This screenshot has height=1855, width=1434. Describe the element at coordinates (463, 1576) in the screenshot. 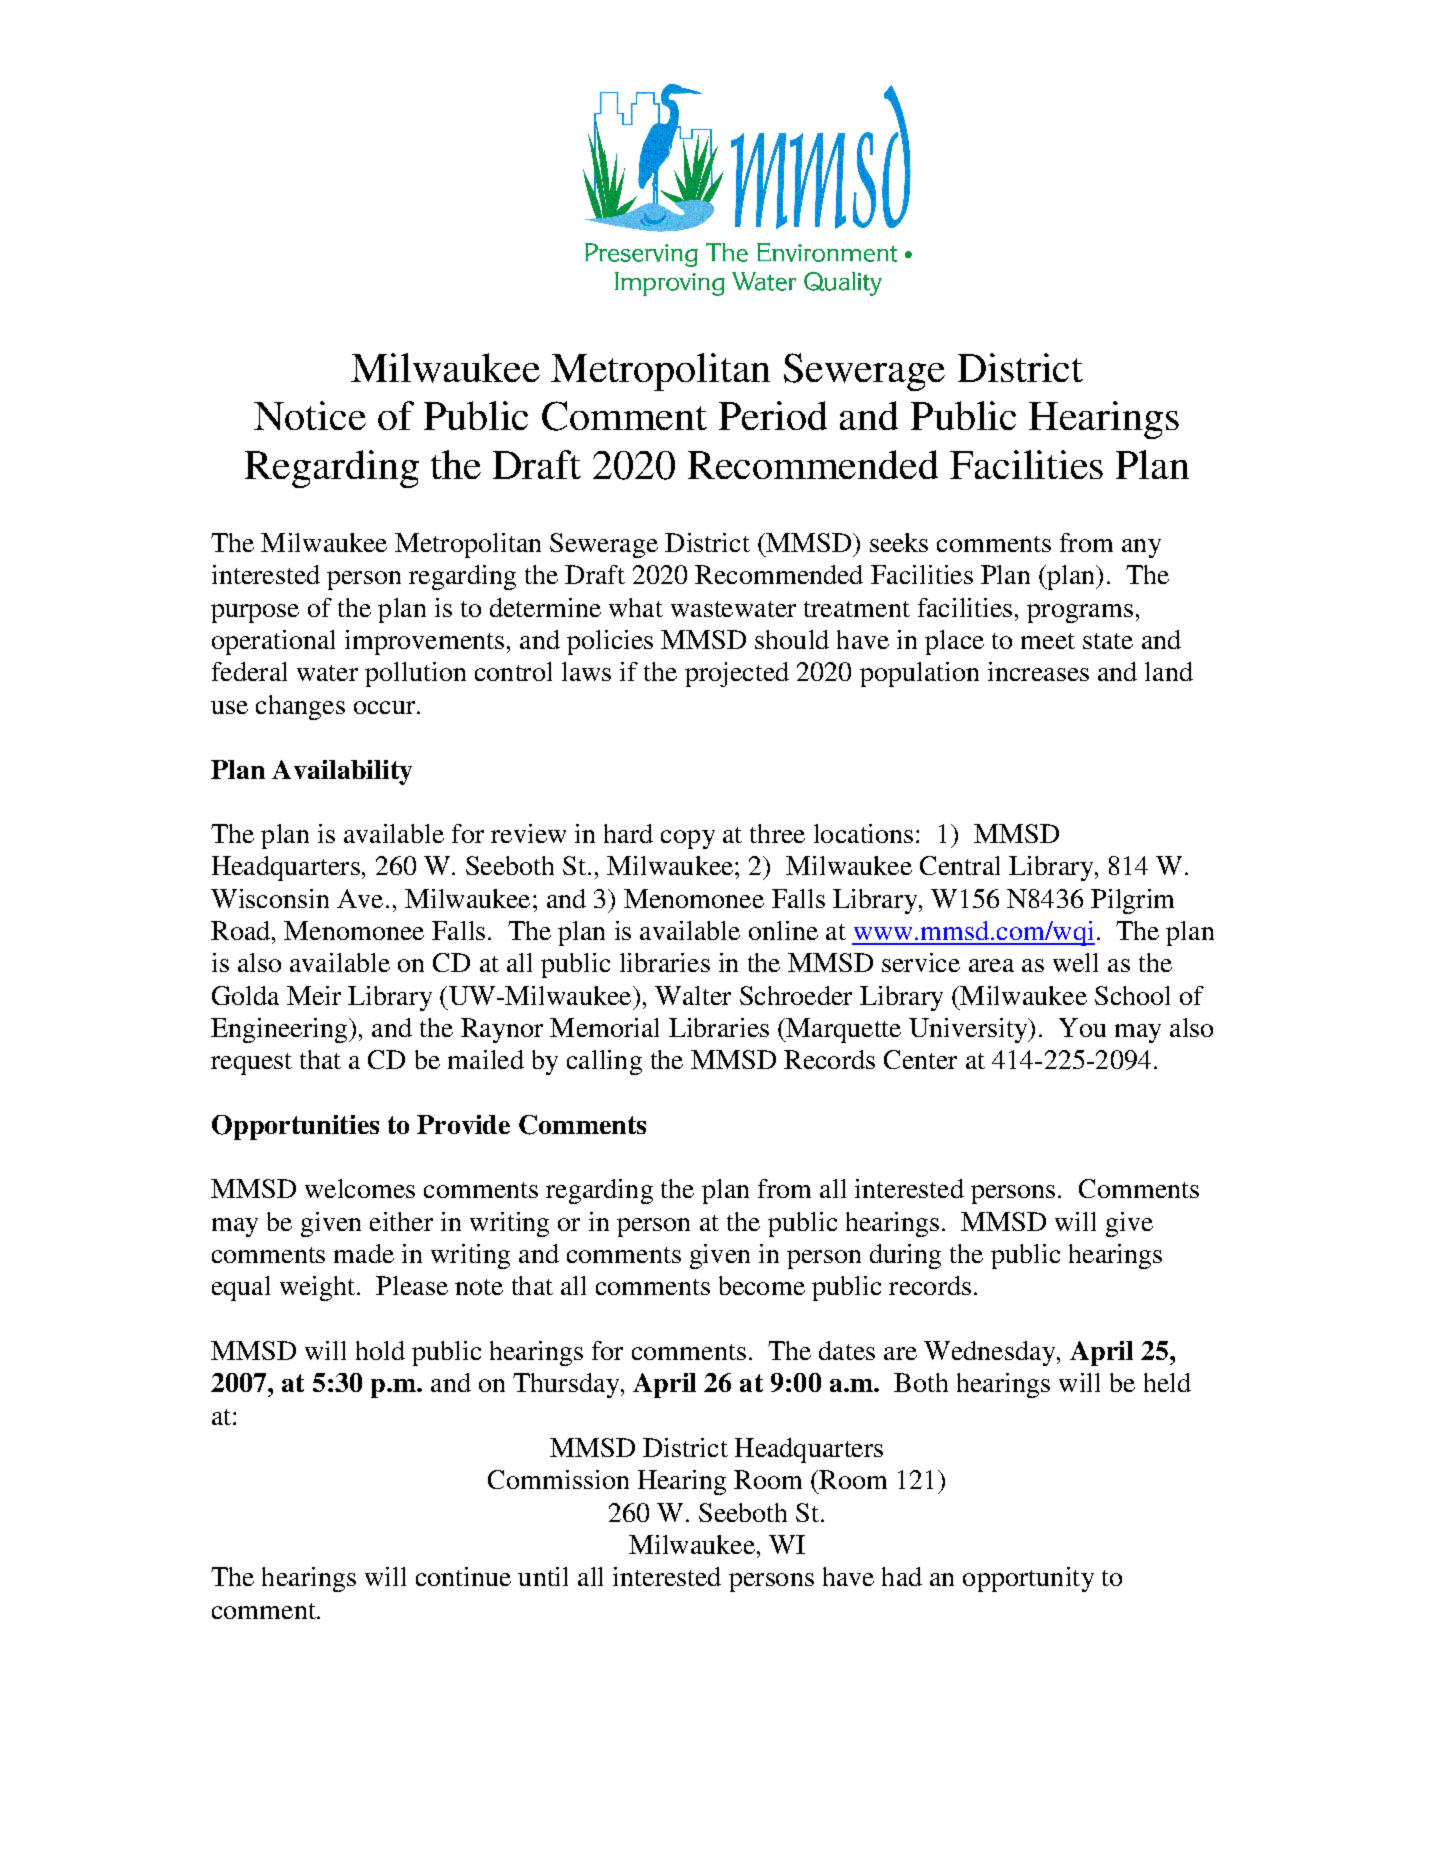

I see `continue` at that location.
